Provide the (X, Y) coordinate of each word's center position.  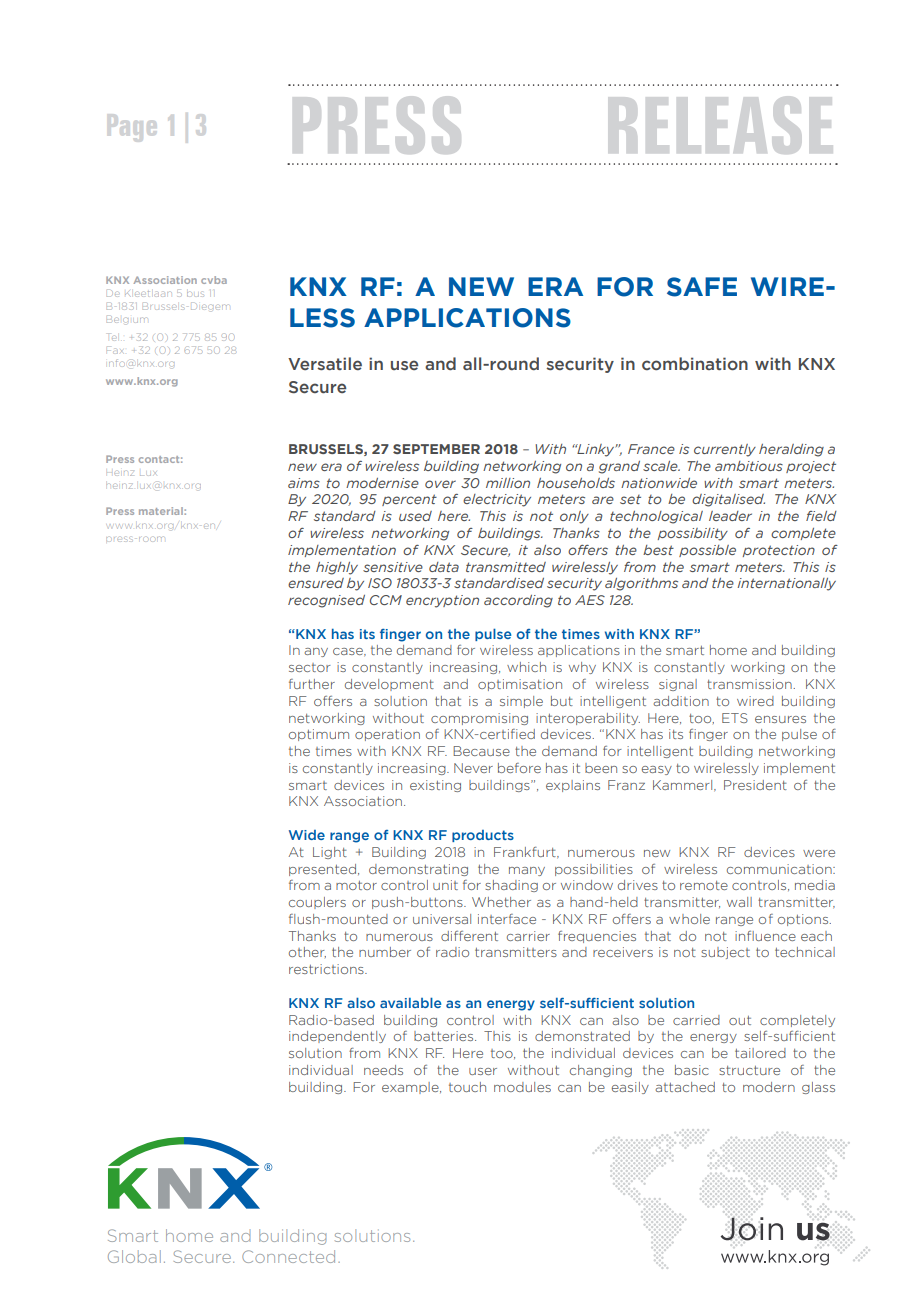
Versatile (325, 364)
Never (473, 768)
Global (134, 1256)
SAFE (702, 287)
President (755, 785)
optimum (319, 735)
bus (195, 294)
